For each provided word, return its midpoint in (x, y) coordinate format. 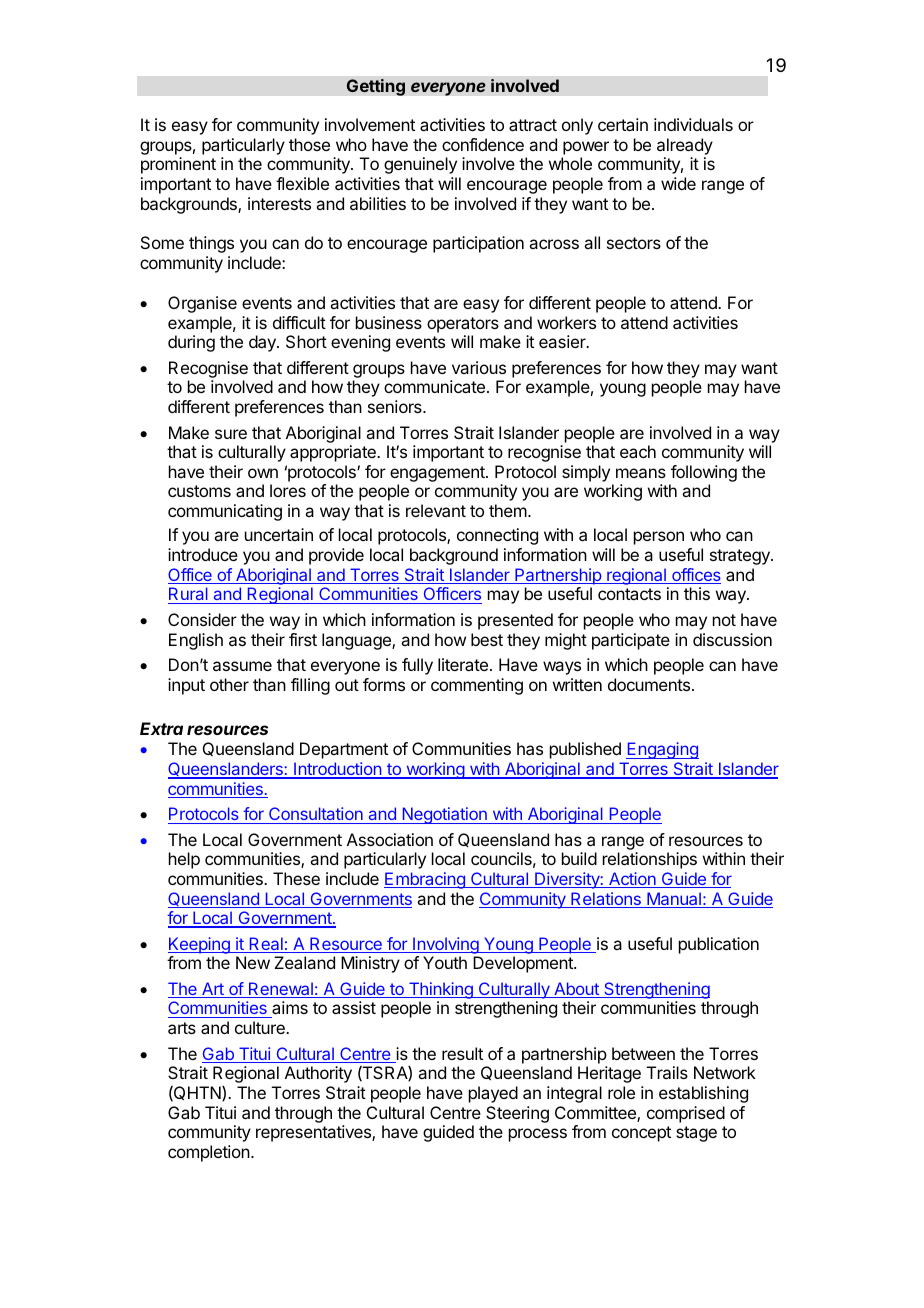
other (229, 684)
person (659, 538)
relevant (436, 510)
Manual (674, 900)
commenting (477, 686)
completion (210, 1153)
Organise (202, 304)
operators (463, 325)
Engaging (662, 750)
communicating (225, 512)
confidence (483, 144)
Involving (446, 945)
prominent (178, 165)
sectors (634, 243)
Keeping (200, 945)
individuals (693, 124)
